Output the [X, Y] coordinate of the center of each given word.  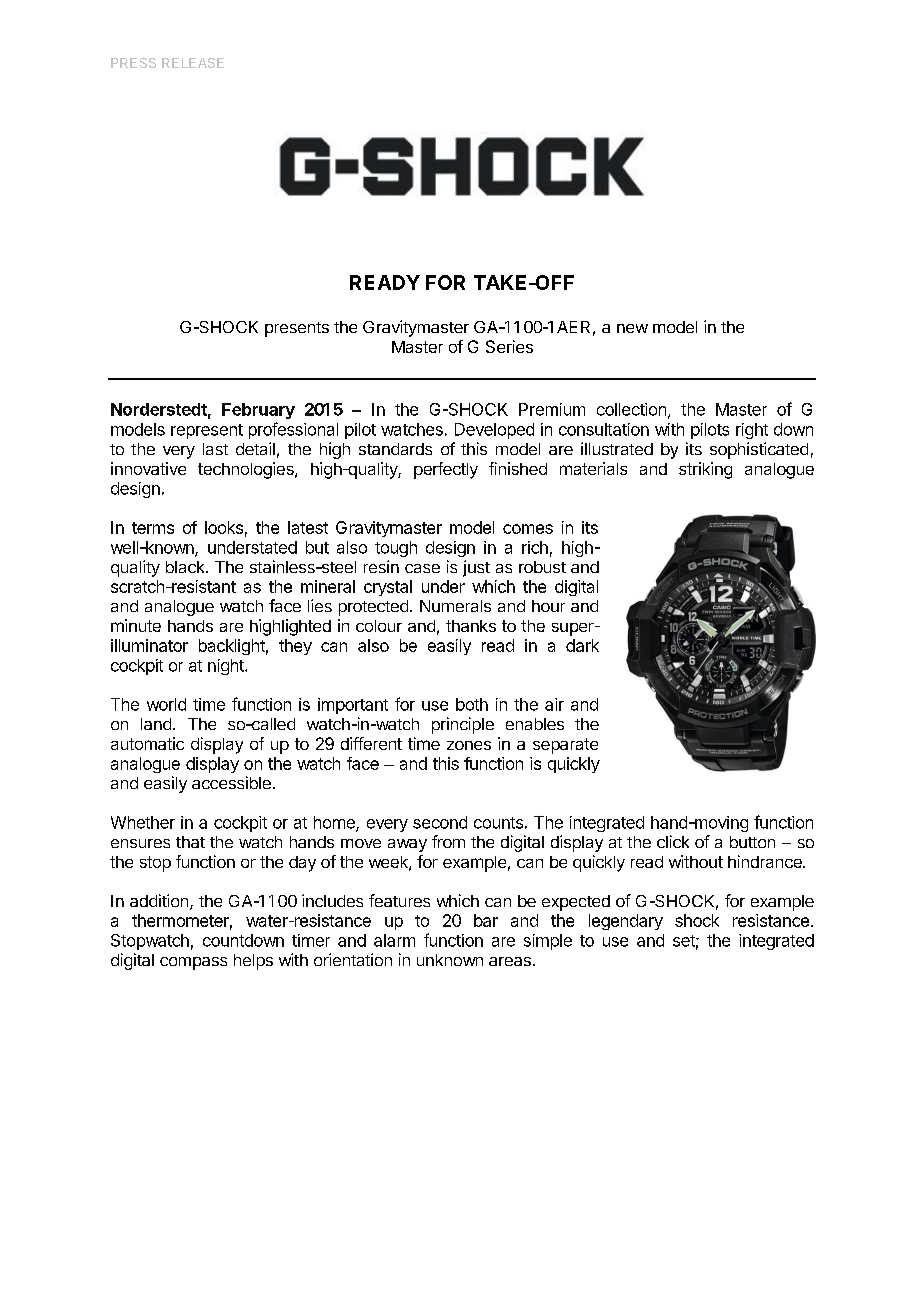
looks [224, 527]
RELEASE [193, 63]
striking [705, 470]
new [632, 328]
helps [253, 962]
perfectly [446, 470]
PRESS [133, 63]
